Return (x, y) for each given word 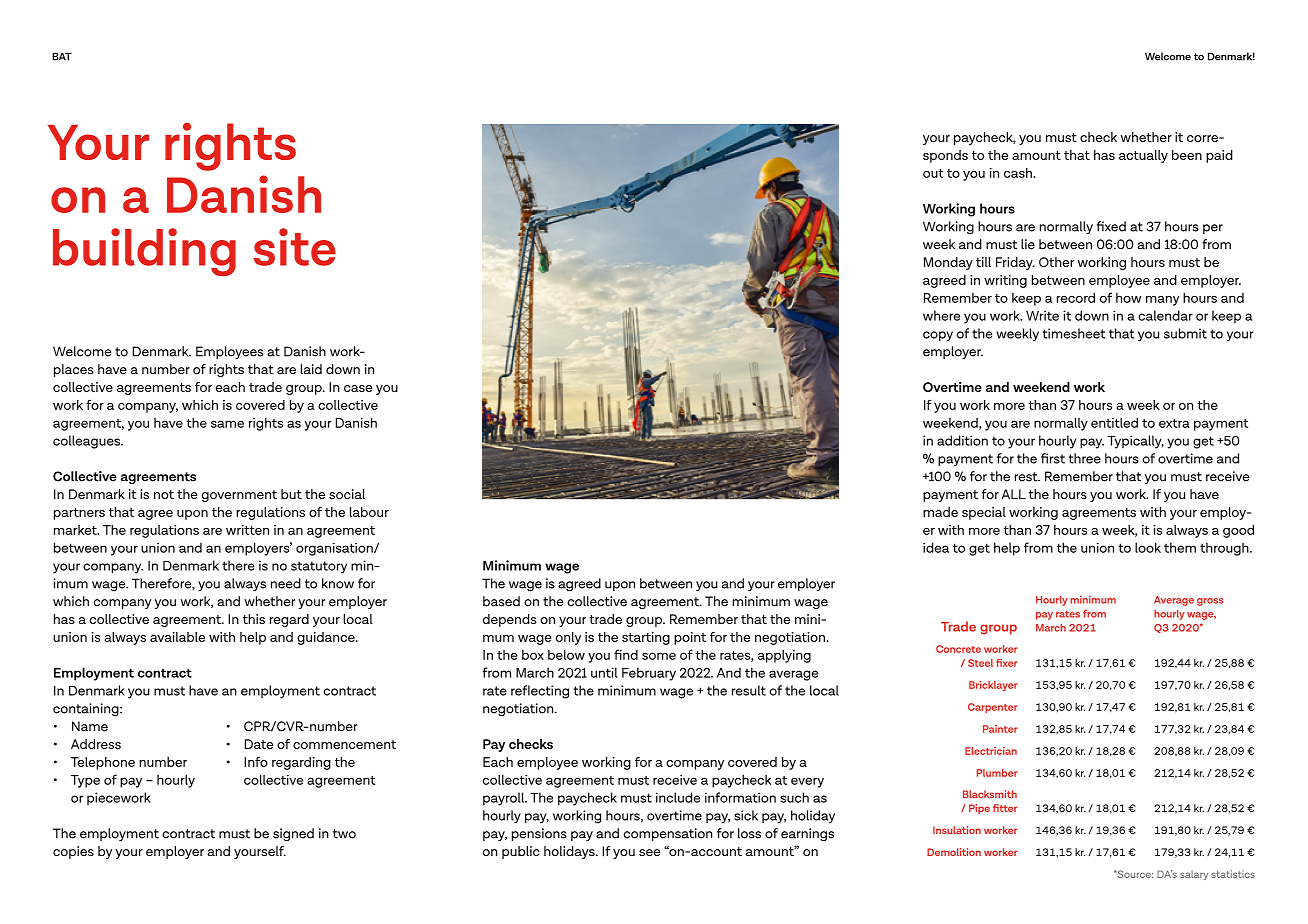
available (177, 637)
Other (1056, 262)
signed (293, 834)
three (1085, 458)
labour (369, 512)
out (933, 173)
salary (1194, 875)
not (164, 494)
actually (1143, 156)
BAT (62, 56)
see (649, 852)
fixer (1006, 663)
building (144, 252)
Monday (948, 263)
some (659, 656)
